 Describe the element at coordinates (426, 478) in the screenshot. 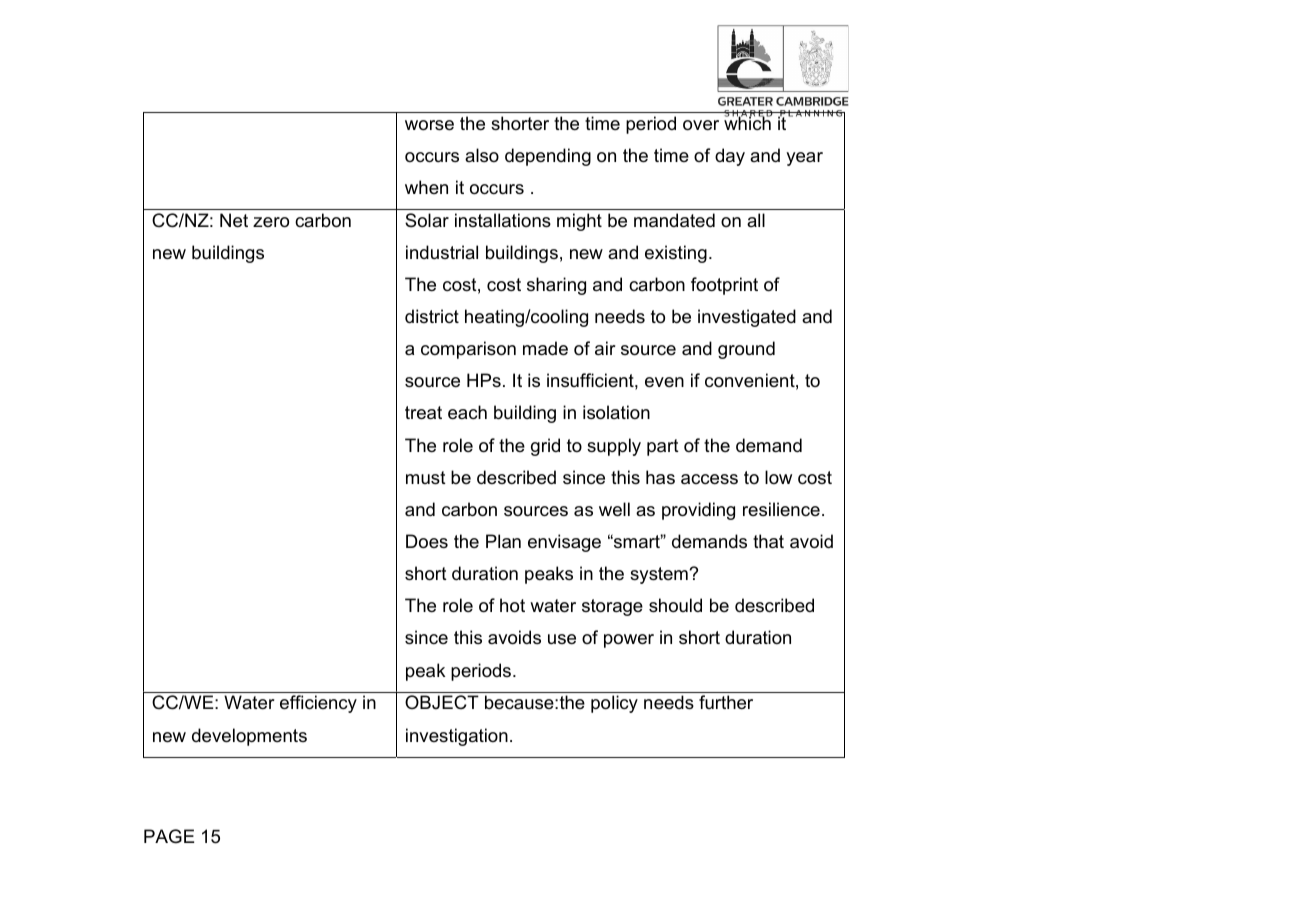

I see `must` at that location.
